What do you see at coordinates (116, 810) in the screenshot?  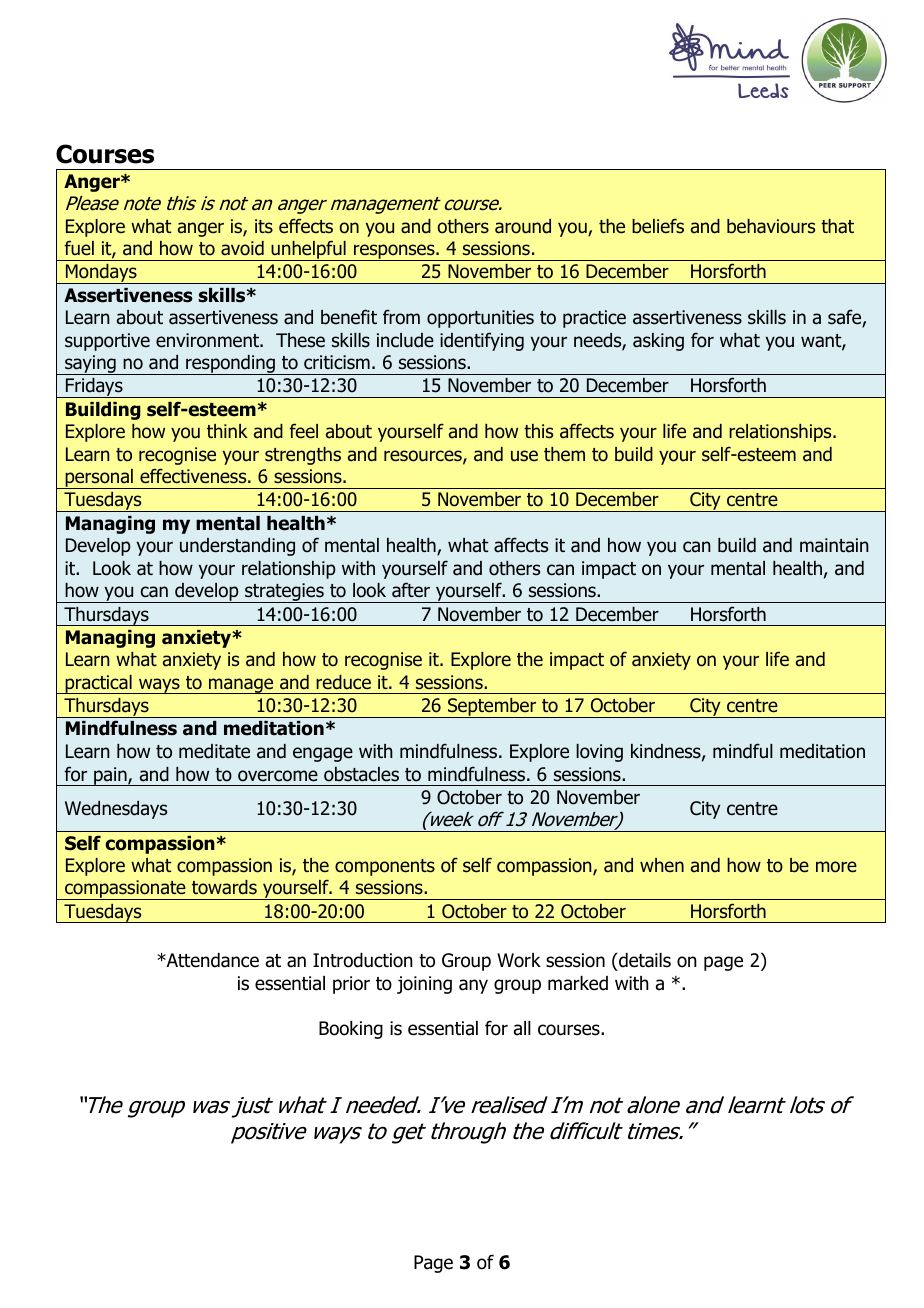 I see `Wednesdays` at bounding box center [116, 810].
